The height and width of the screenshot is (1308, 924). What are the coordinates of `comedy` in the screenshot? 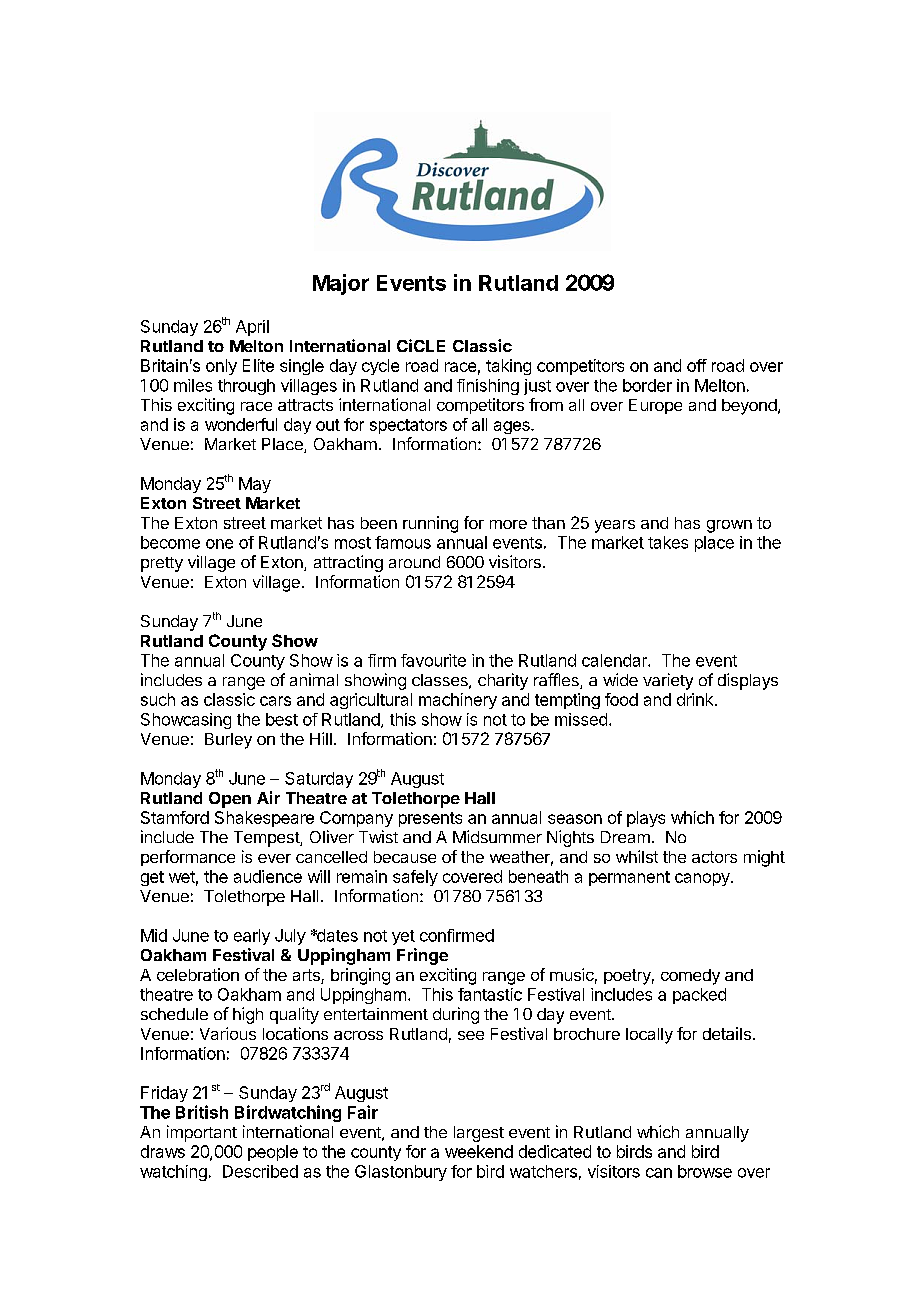 It's located at (690, 977).
